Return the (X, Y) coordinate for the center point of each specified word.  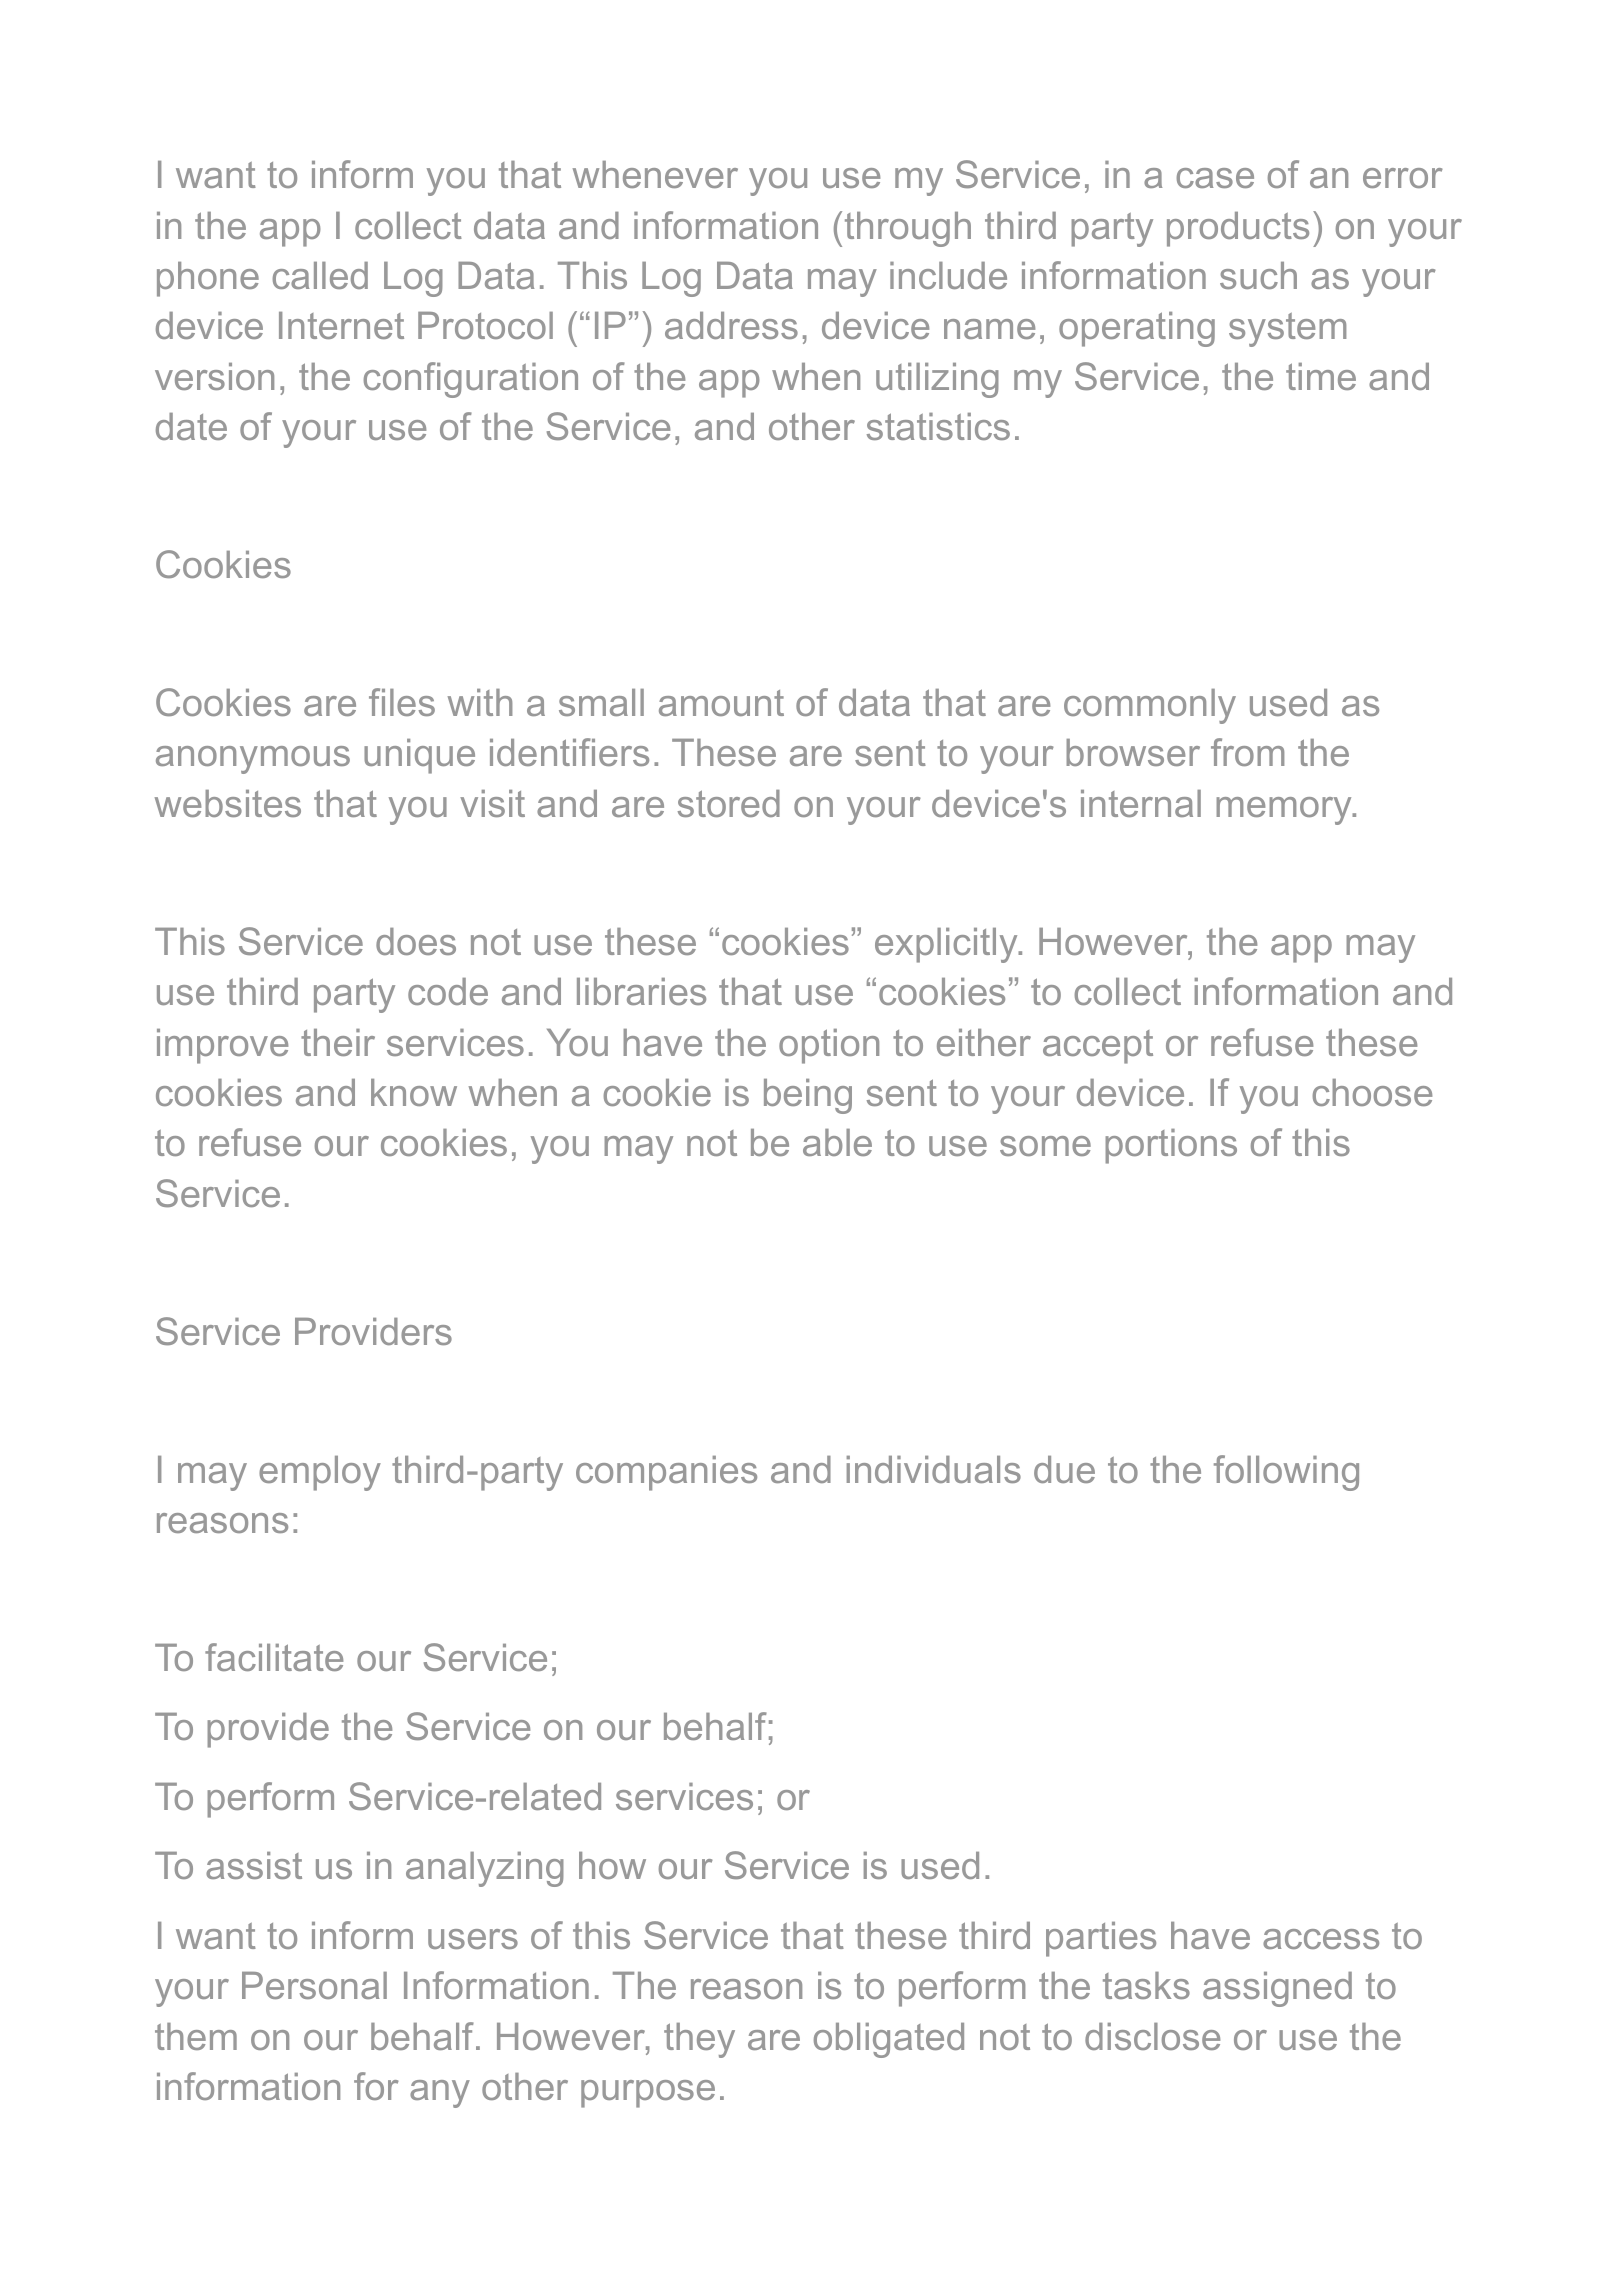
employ (320, 1473)
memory (1285, 811)
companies (666, 1473)
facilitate (274, 1657)
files (402, 702)
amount (721, 703)
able (837, 1142)
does (416, 941)
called (320, 275)
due (1064, 1469)
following (1286, 1473)
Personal (314, 1985)
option (829, 1046)
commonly (1150, 706)
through (908, 229)
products (1238, 229)
